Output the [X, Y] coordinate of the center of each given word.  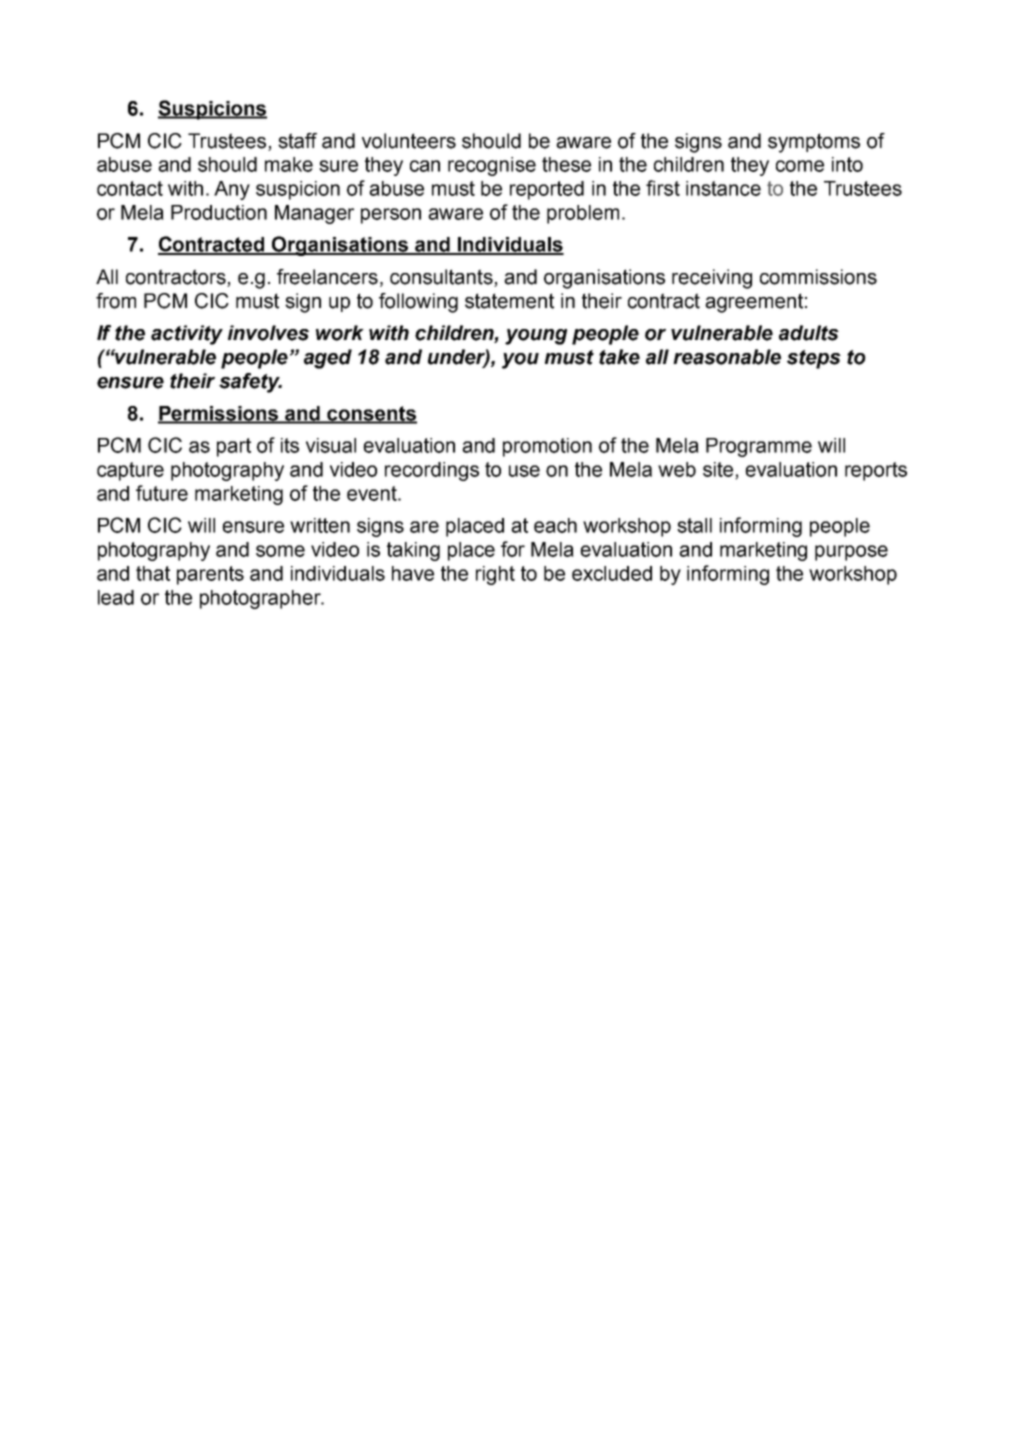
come [800, 166]
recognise [492, 166]
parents [210, 575]
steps [814, 359]
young [536, 337]
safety [250, 383]
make [289, 164]
